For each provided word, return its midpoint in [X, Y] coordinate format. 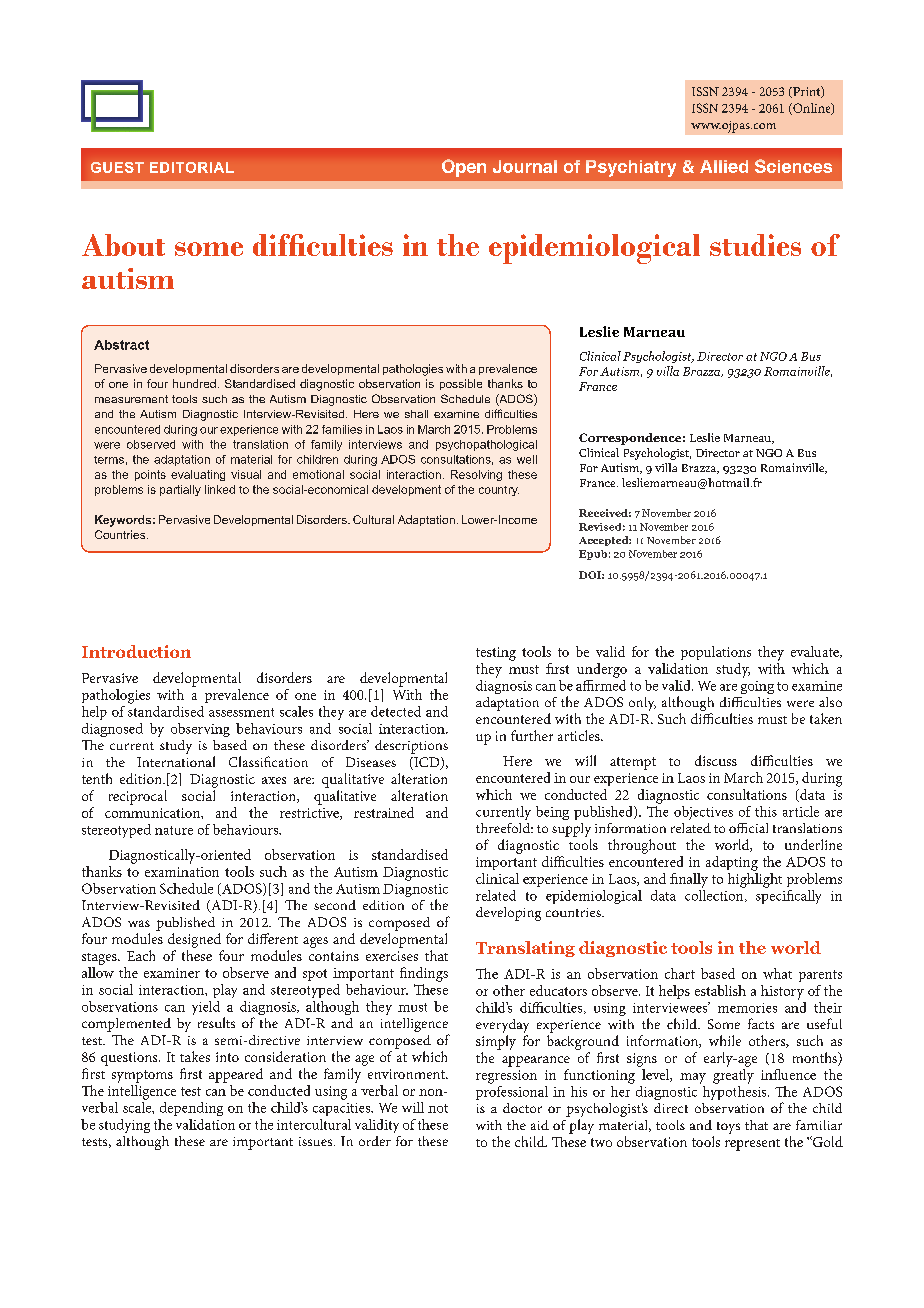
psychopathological [486, 445]
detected [396, 711]
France [599, 483]
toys [728, 1128]
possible [461, 384]
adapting [732, 863]
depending [191, 1109]
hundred [194, 383]
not [438, 1108]
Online [812, 109]
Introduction [136, 651]
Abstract [121, 345]
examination [182, 872]
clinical [497, 878]
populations [716, 653]
